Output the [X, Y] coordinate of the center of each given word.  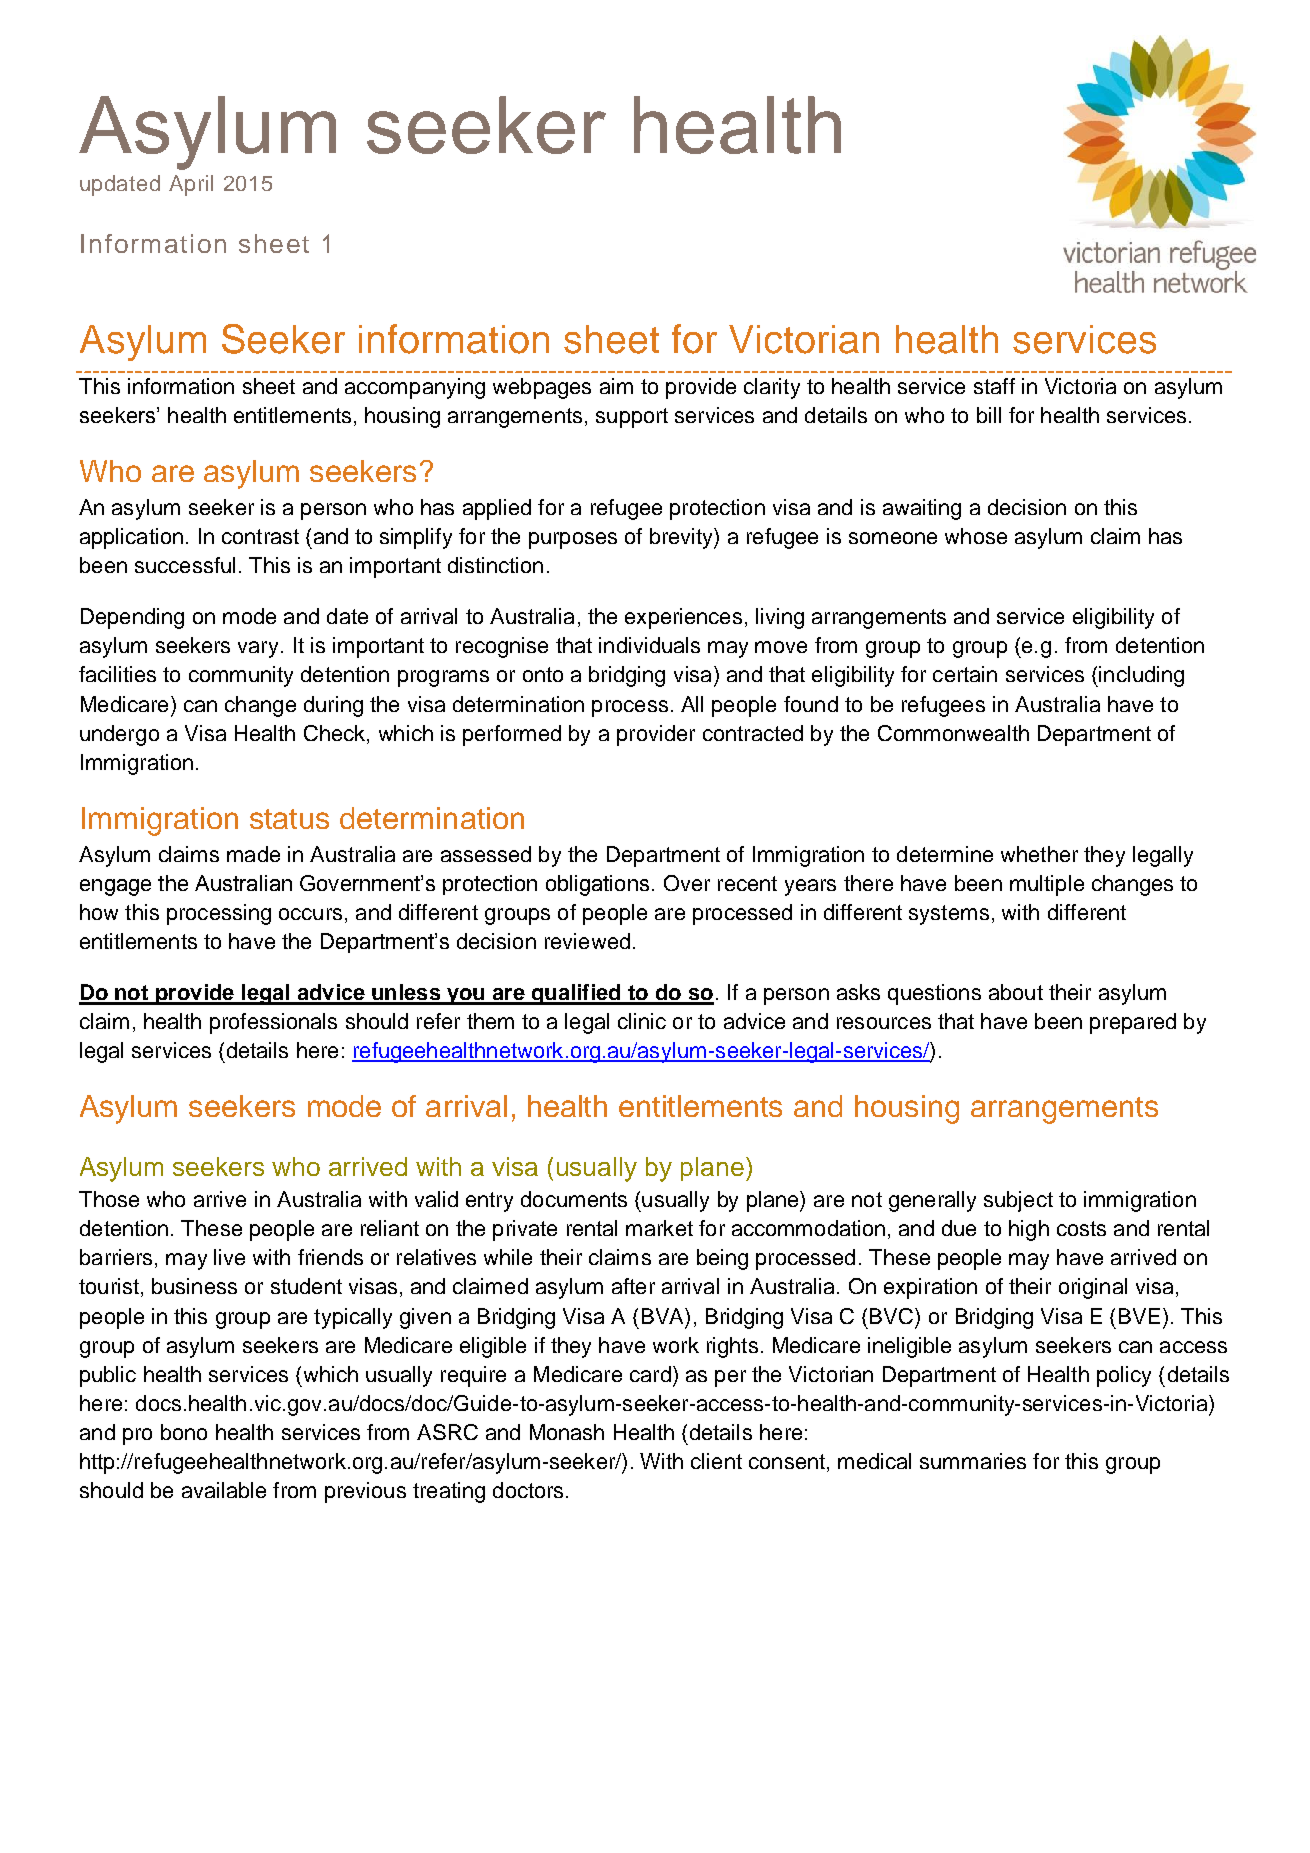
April [191, 185]
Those [109, 1199]
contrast [260, 536]
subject [1018, 1201]
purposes [573, 540]
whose [976, 536]
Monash [567, 1432]
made [253, 854]
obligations [597, 885]
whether [1039, 854]
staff [994, 386]
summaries [973, 1461]
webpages [542, 388]
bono [184, 1432]
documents [574, 1199]
